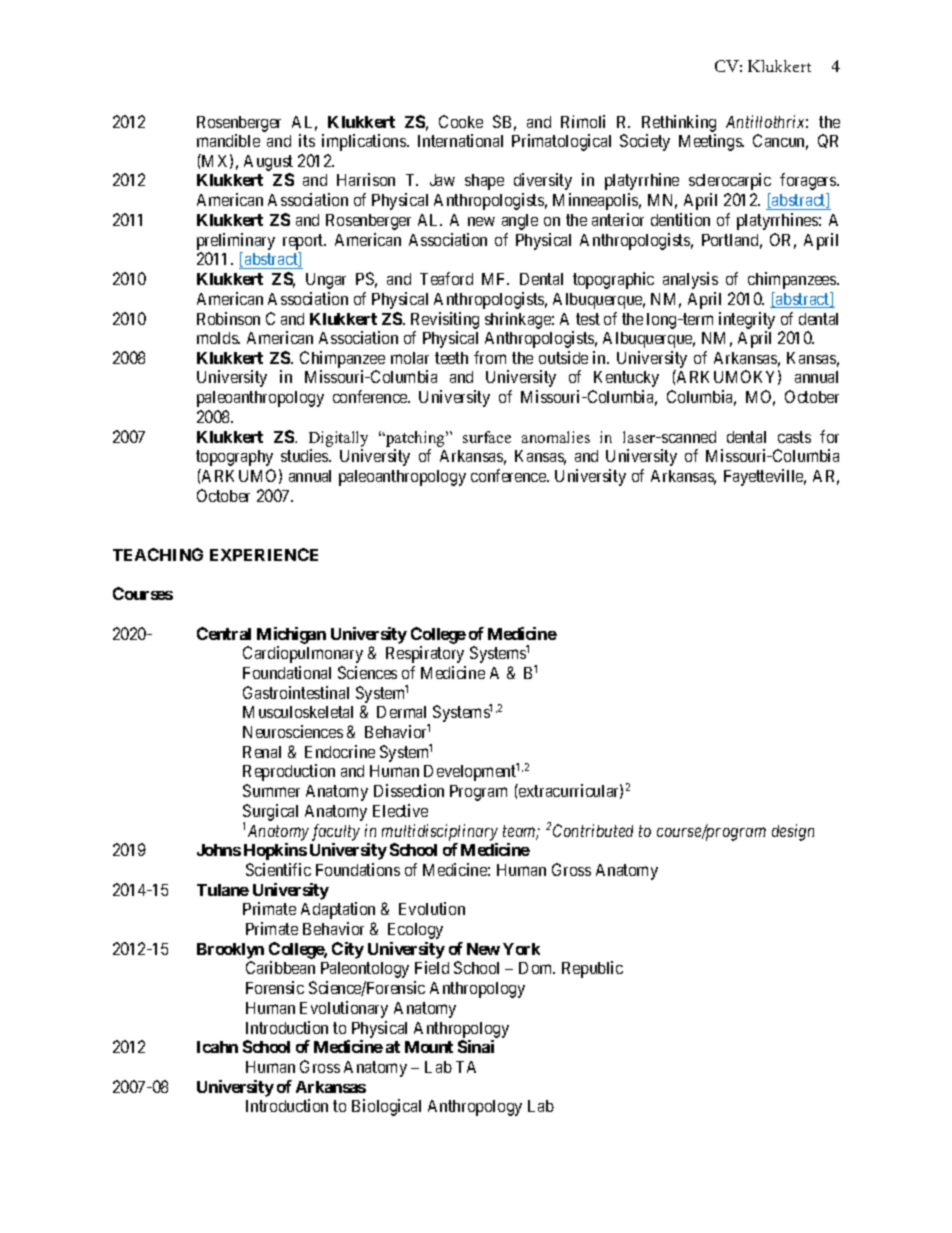  What do you see at coordinates (228, 140) in the screenshot?
I see `mandible` at bounding box center [228, 140].
